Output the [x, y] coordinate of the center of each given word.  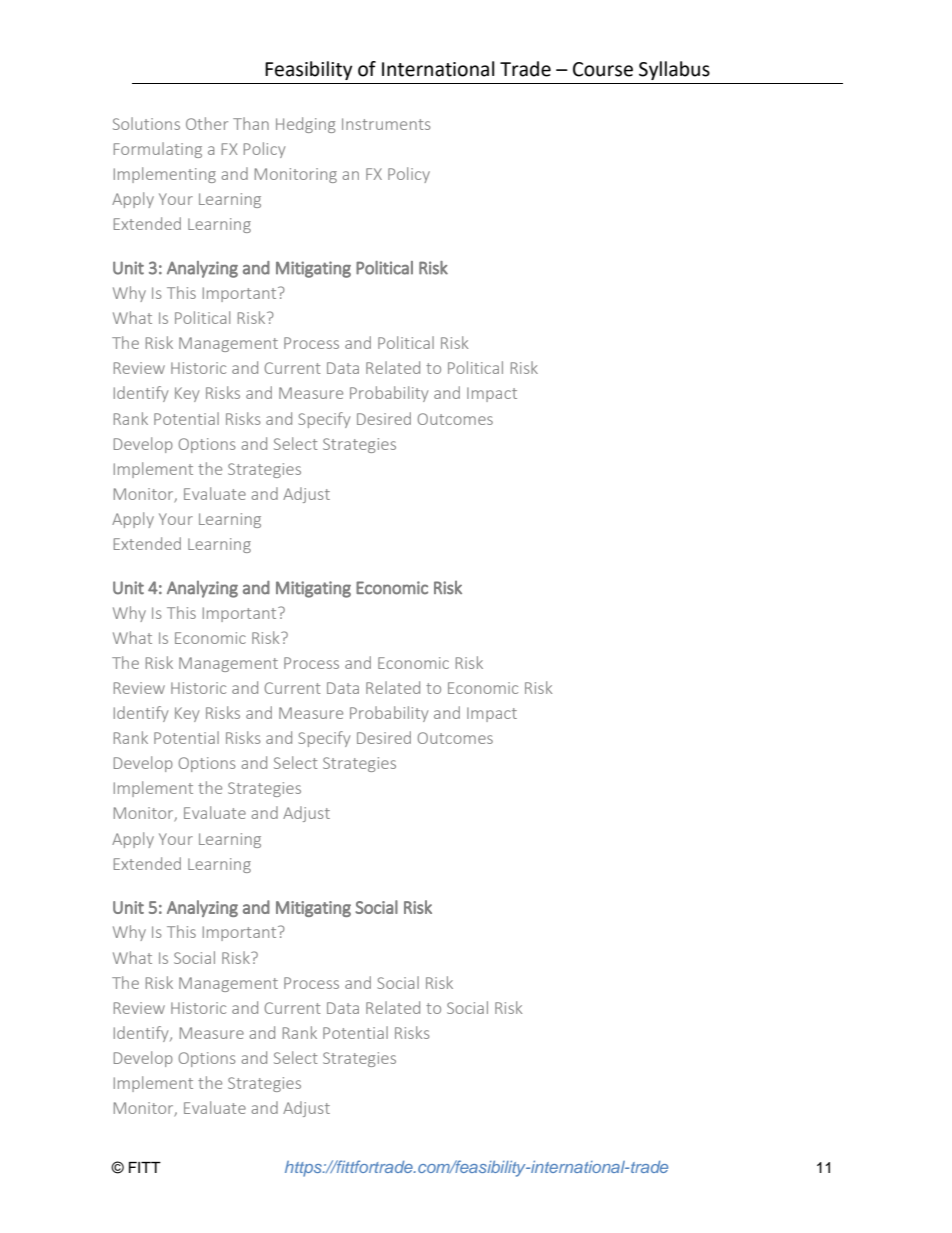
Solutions [146, 123]
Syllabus [674, 70]
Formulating [158, 150]
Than [251, 123]
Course [603, 69]
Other [207, 123]
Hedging [306, 125]
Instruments [386, 124]
